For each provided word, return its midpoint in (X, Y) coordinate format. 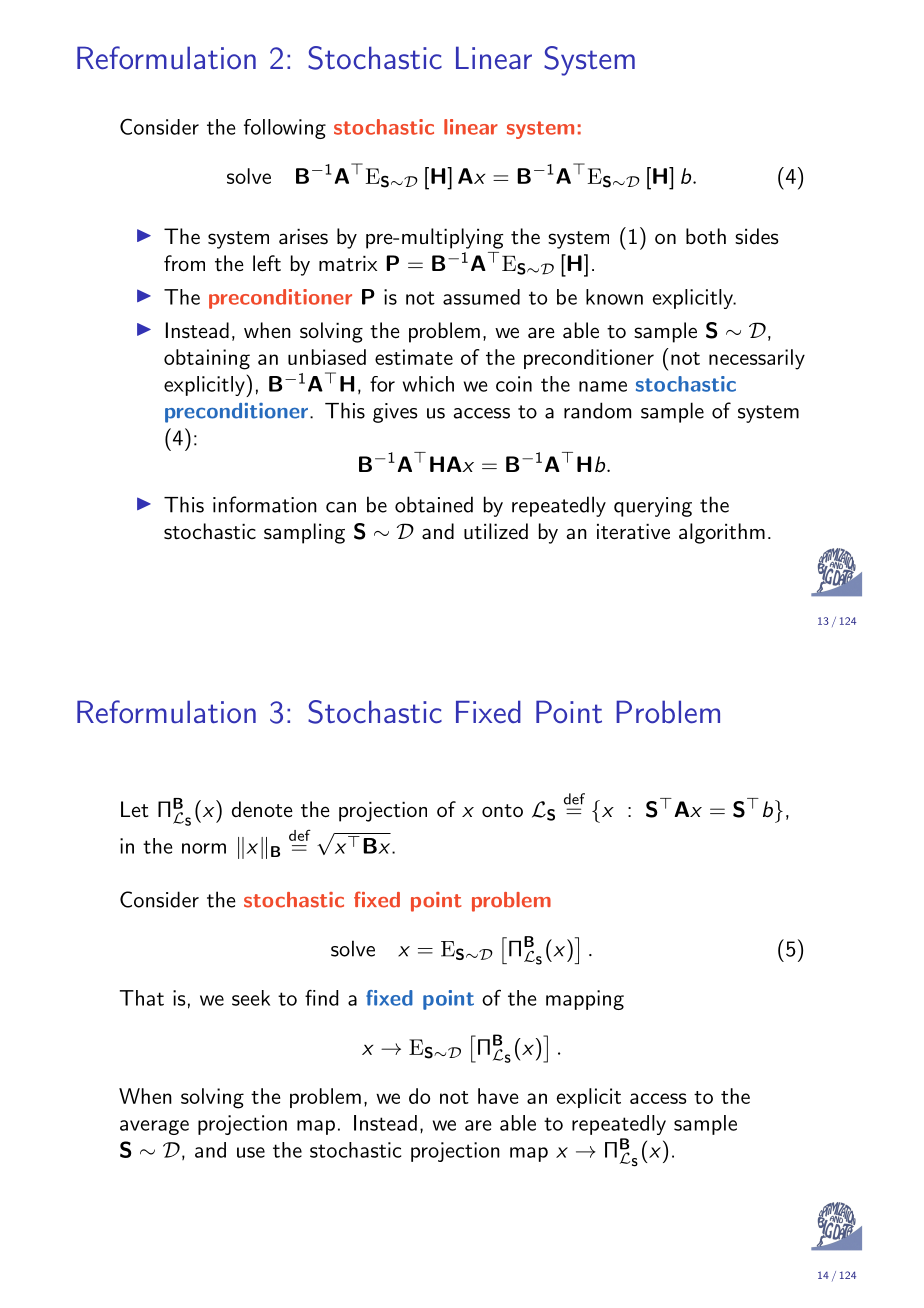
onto (502, 811)
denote (262, 809)
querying (653, 507)
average (154, 1127)
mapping (585, 1000)
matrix (348, 264)
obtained (434, 504)
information (265, 504)
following (285, 129)
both (706, 236)
